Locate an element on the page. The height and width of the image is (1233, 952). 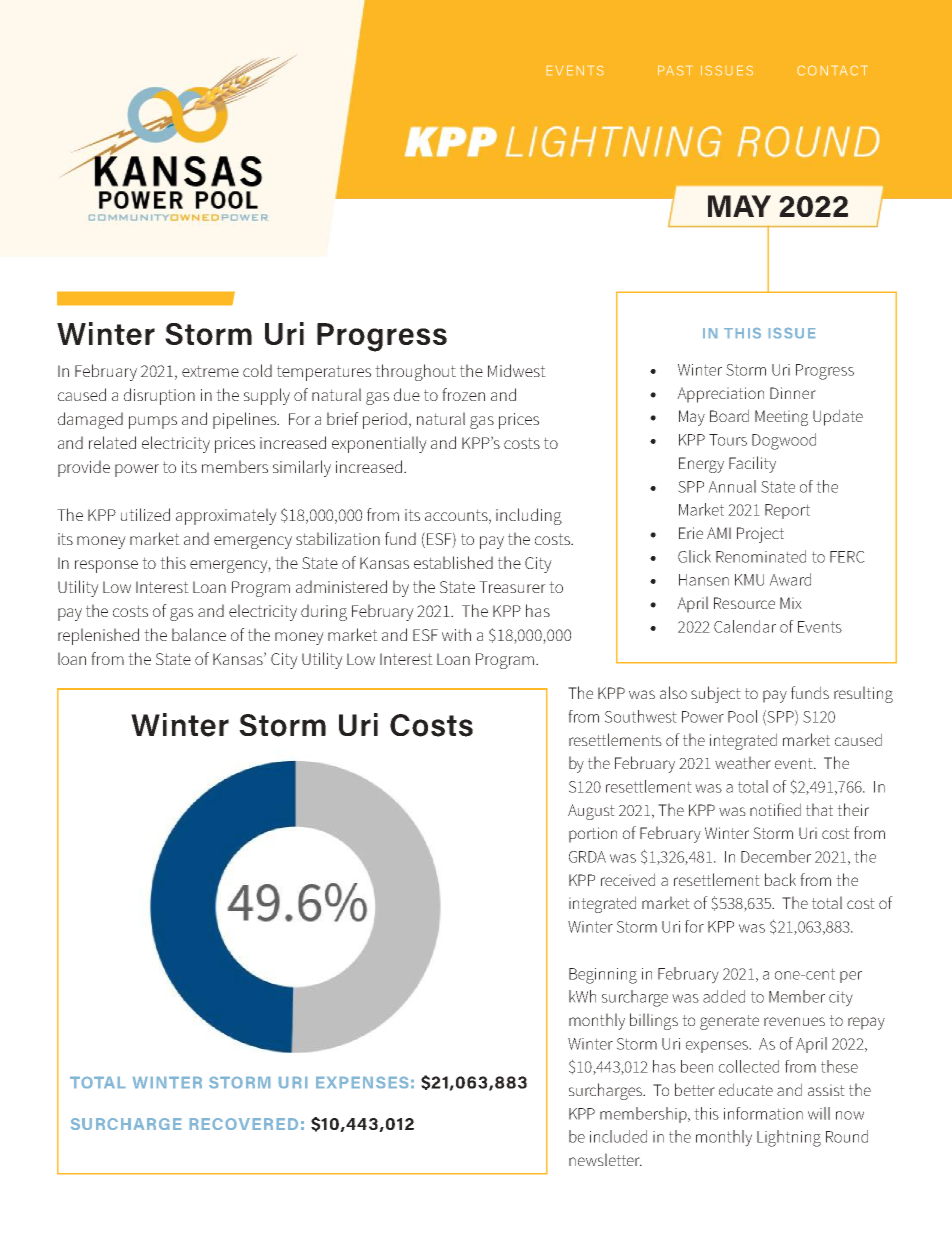
Mix is located at coordinates (791, 603).
